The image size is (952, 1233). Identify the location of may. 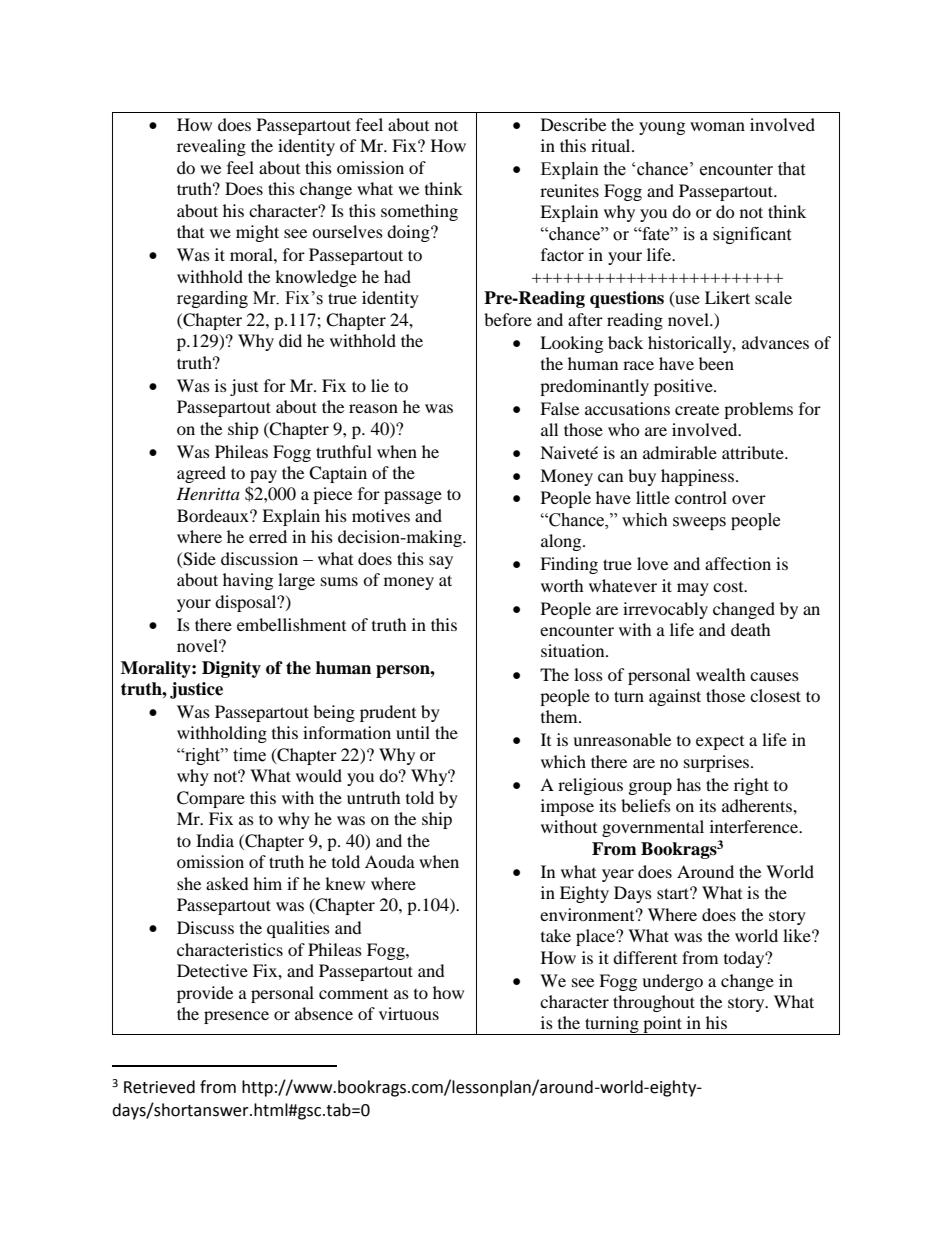
(693, 589).
